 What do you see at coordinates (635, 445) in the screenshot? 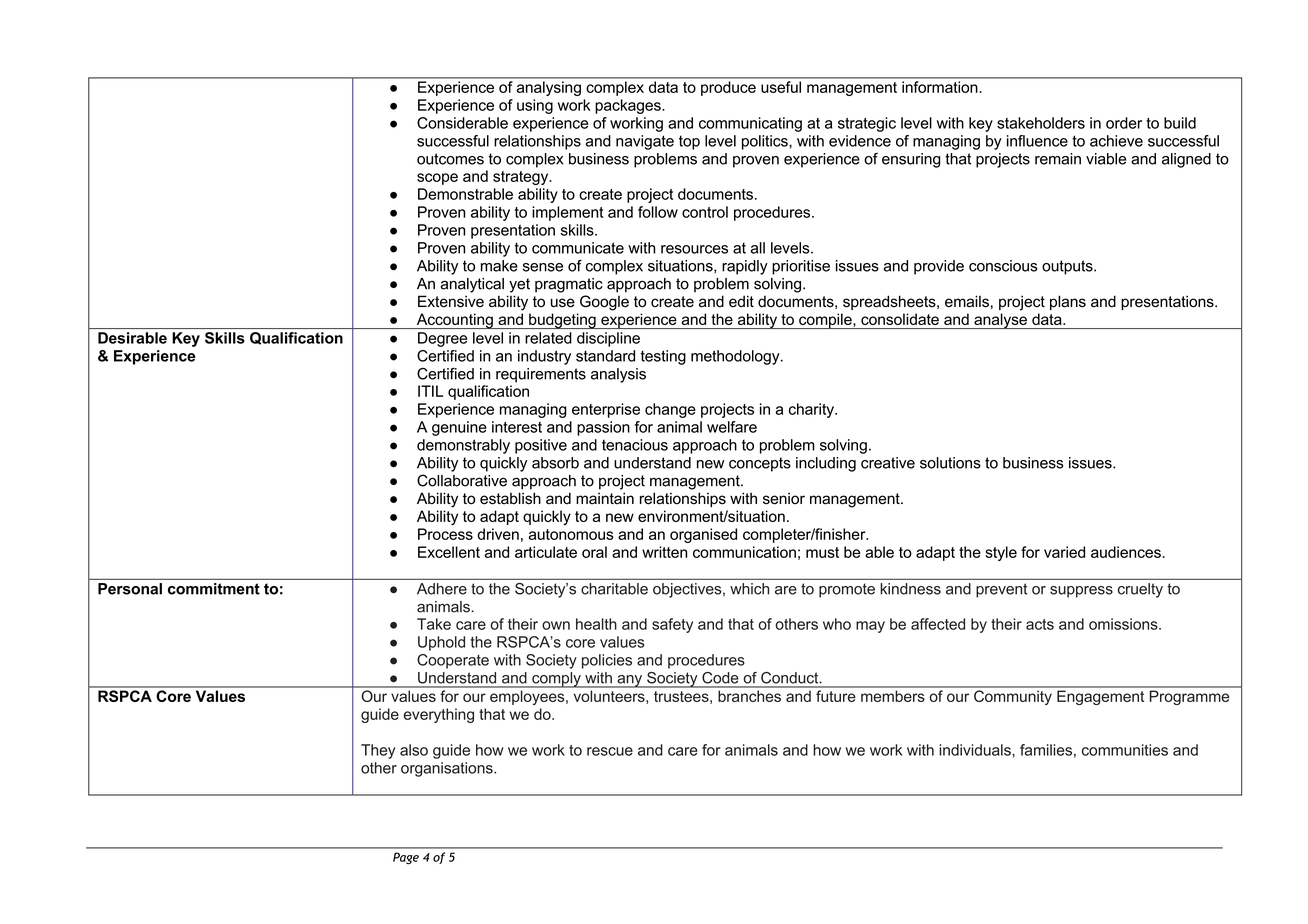
I see `tenacious` at bounding box center [635, 445].
